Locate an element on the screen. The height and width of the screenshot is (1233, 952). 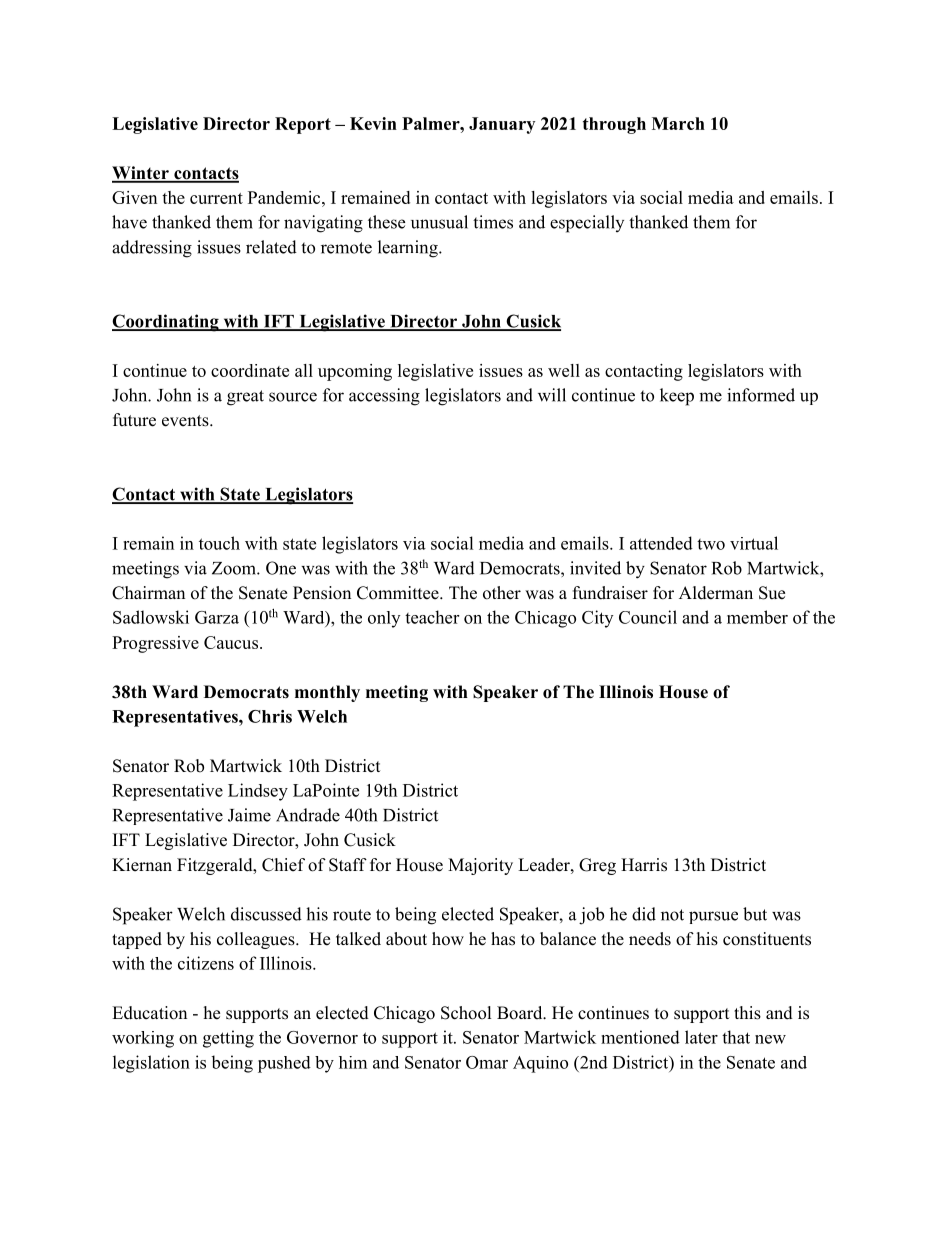
Alderman is located at coordinates (716, 593).
